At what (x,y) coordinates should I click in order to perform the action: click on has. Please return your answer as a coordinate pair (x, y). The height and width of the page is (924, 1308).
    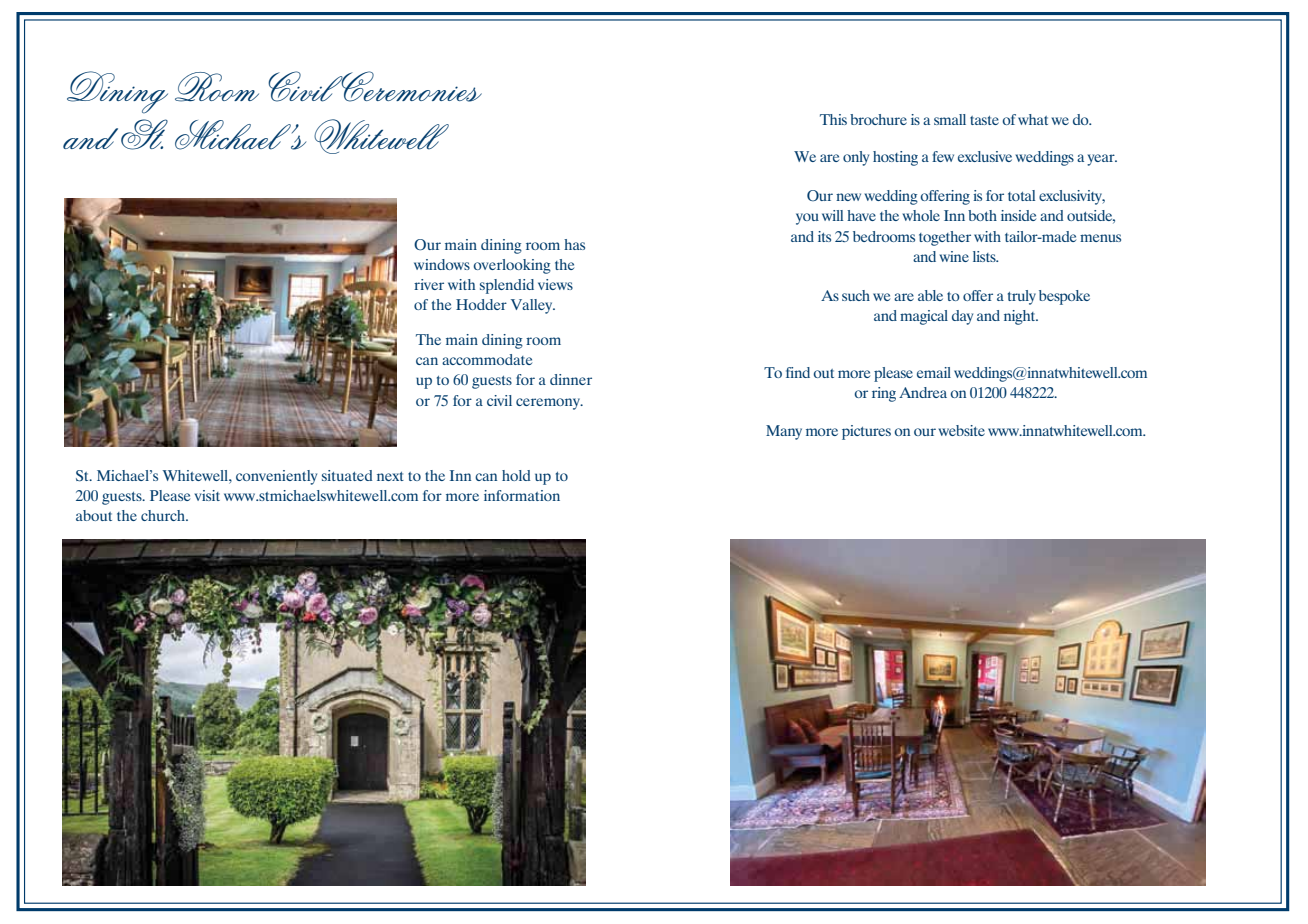
    Looking at the image, I should click on (574, 244).
